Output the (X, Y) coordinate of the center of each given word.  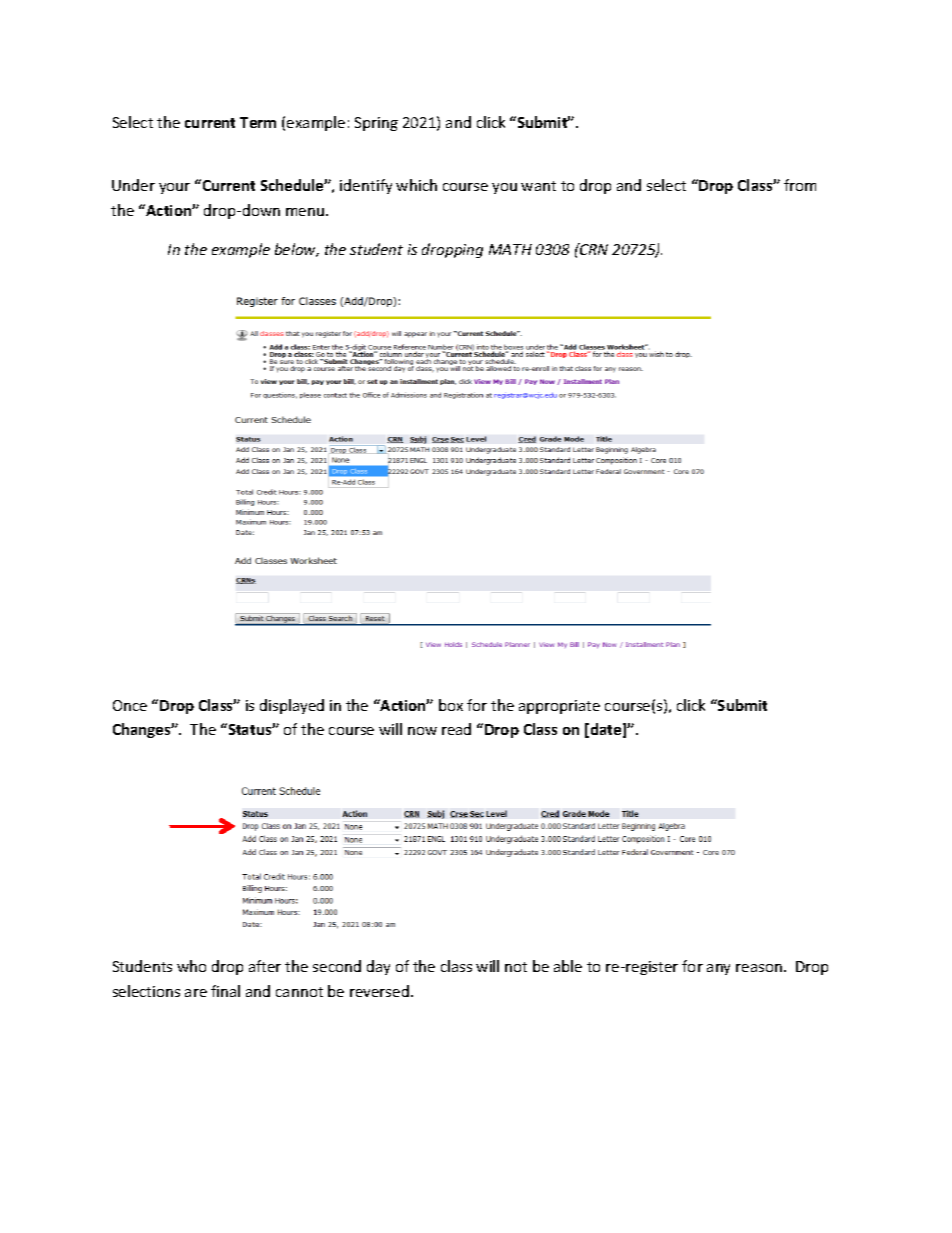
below (297, 250)
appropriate (559, 707)
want (538, 186)
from (800, 185)
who (191, 966)
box (451, 705)
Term (258, 122)
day (378, 967)
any (718, 969)
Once (130, 705)
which (416, 185)
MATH (510, 249)
